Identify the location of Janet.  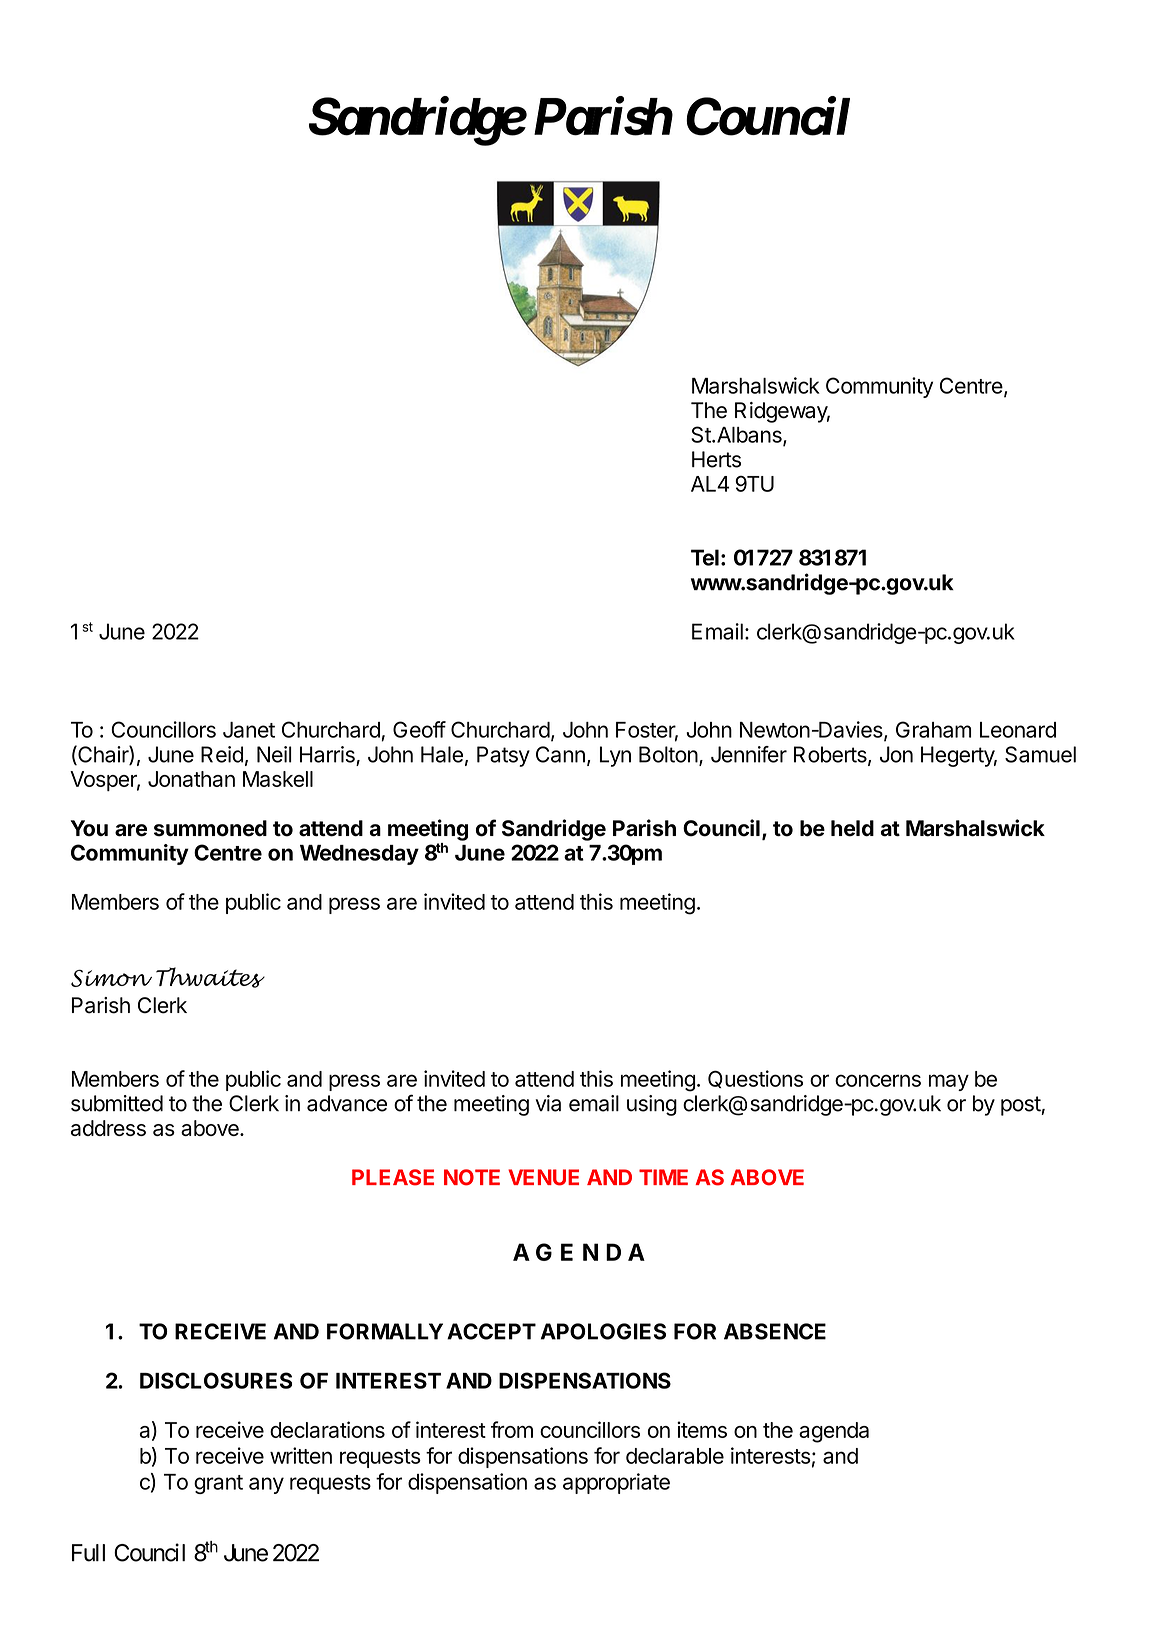
(249, 730).
